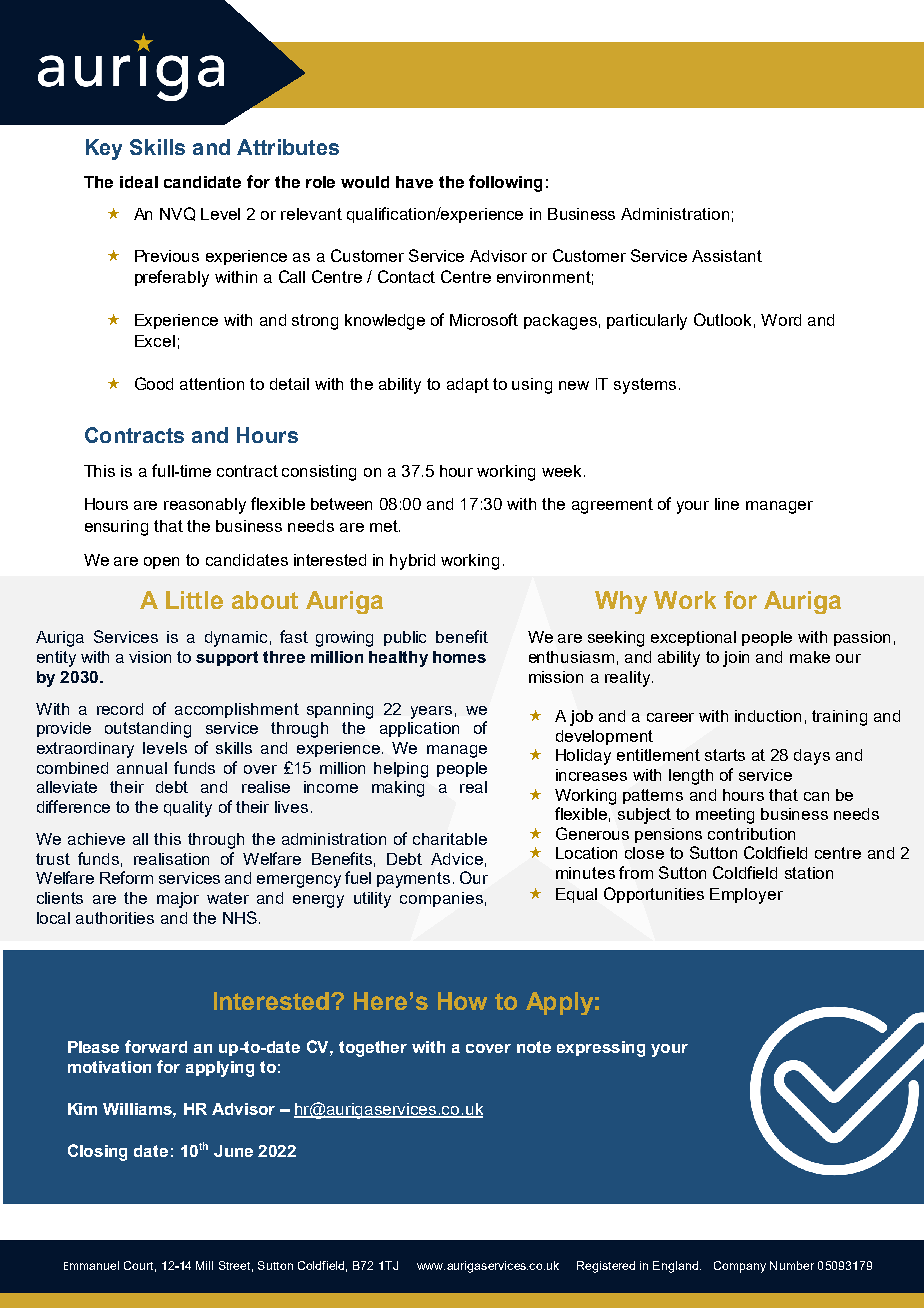 The height and width of the document is (1308, 924). What do you see at coordinates (441, 899) in the document?
I see `companies` at bounding box center [441, 899].
